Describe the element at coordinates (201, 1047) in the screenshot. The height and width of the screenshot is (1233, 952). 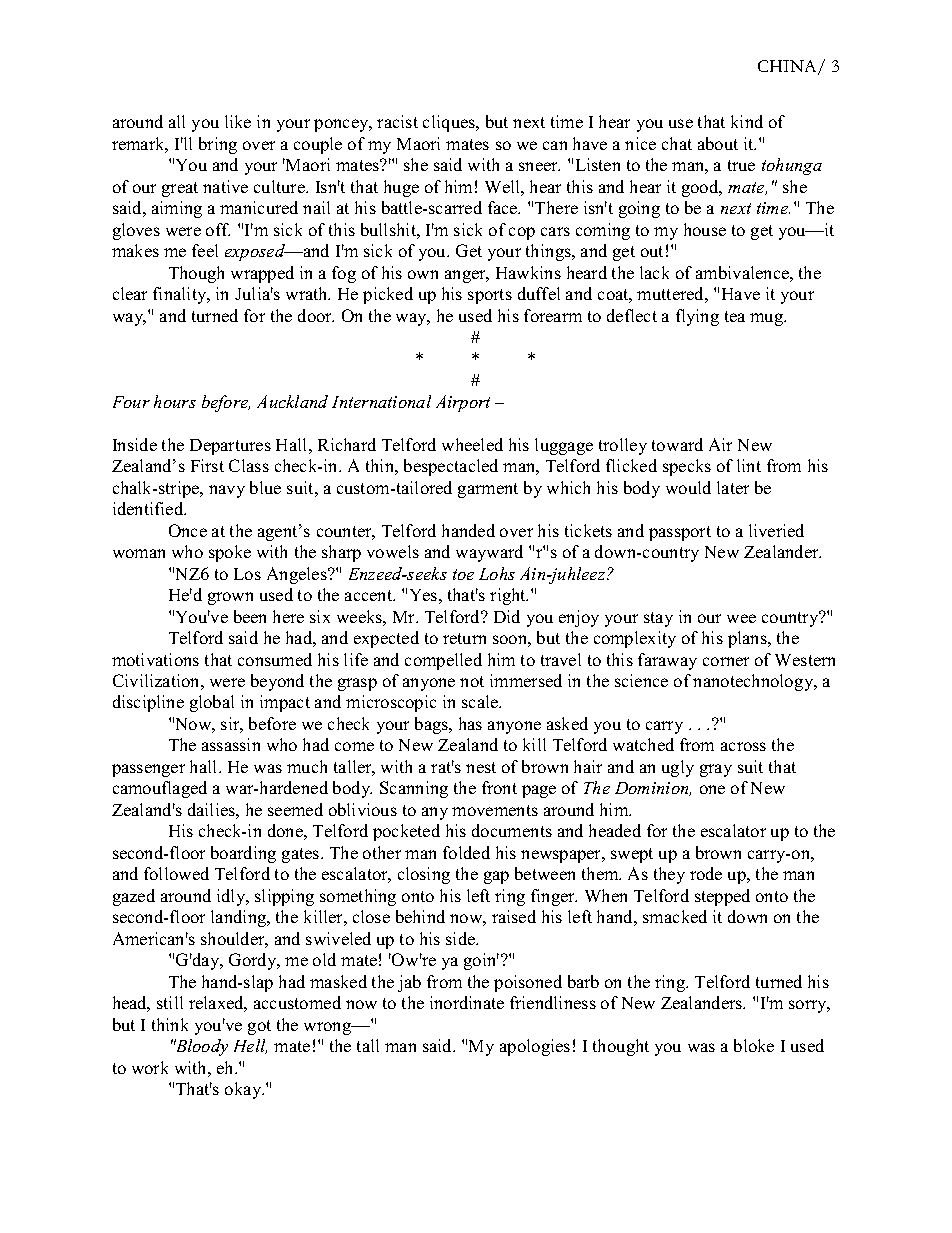
I see `Bloody` at that location.
